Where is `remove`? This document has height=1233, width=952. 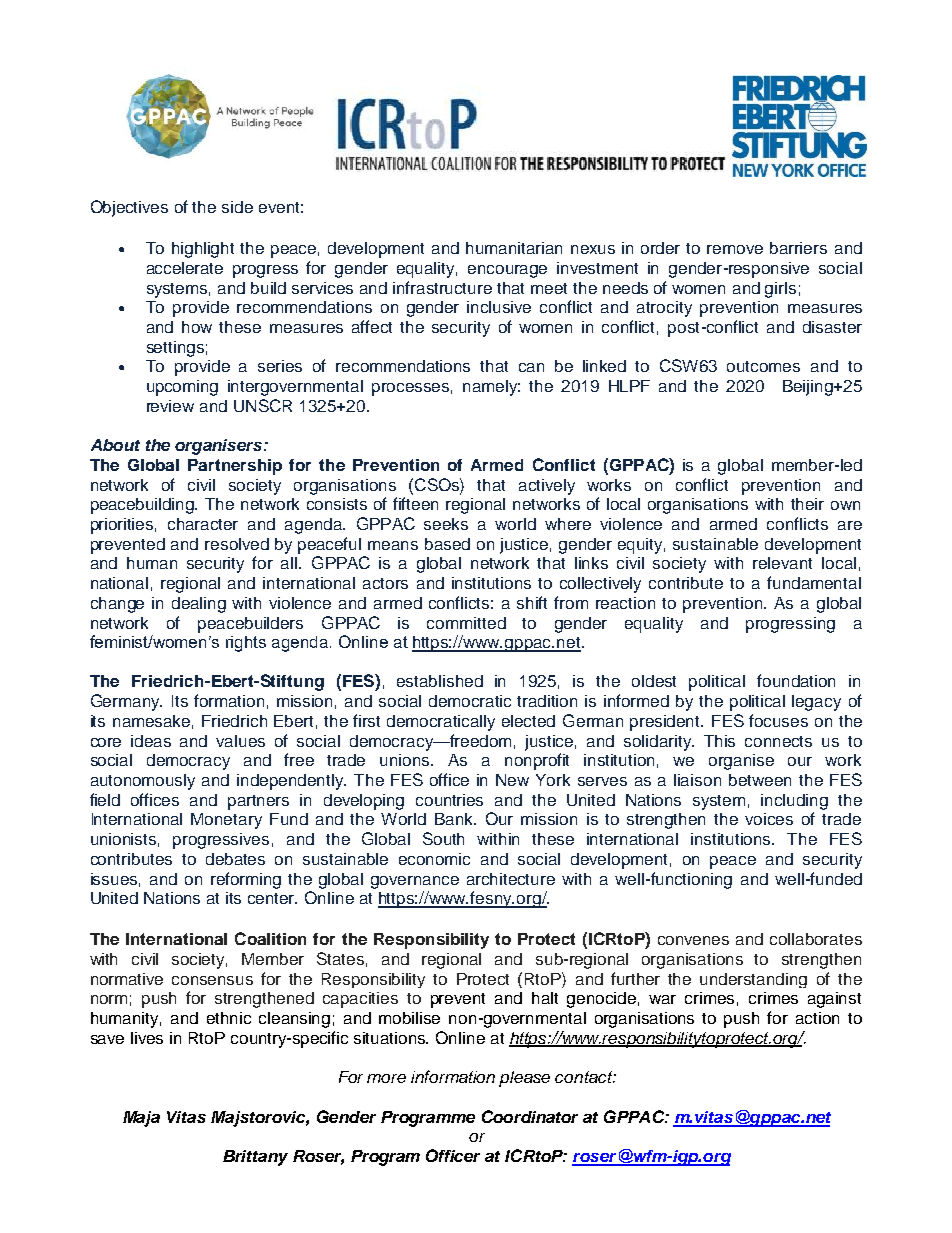
remove is located at coordinates (735, 249).
